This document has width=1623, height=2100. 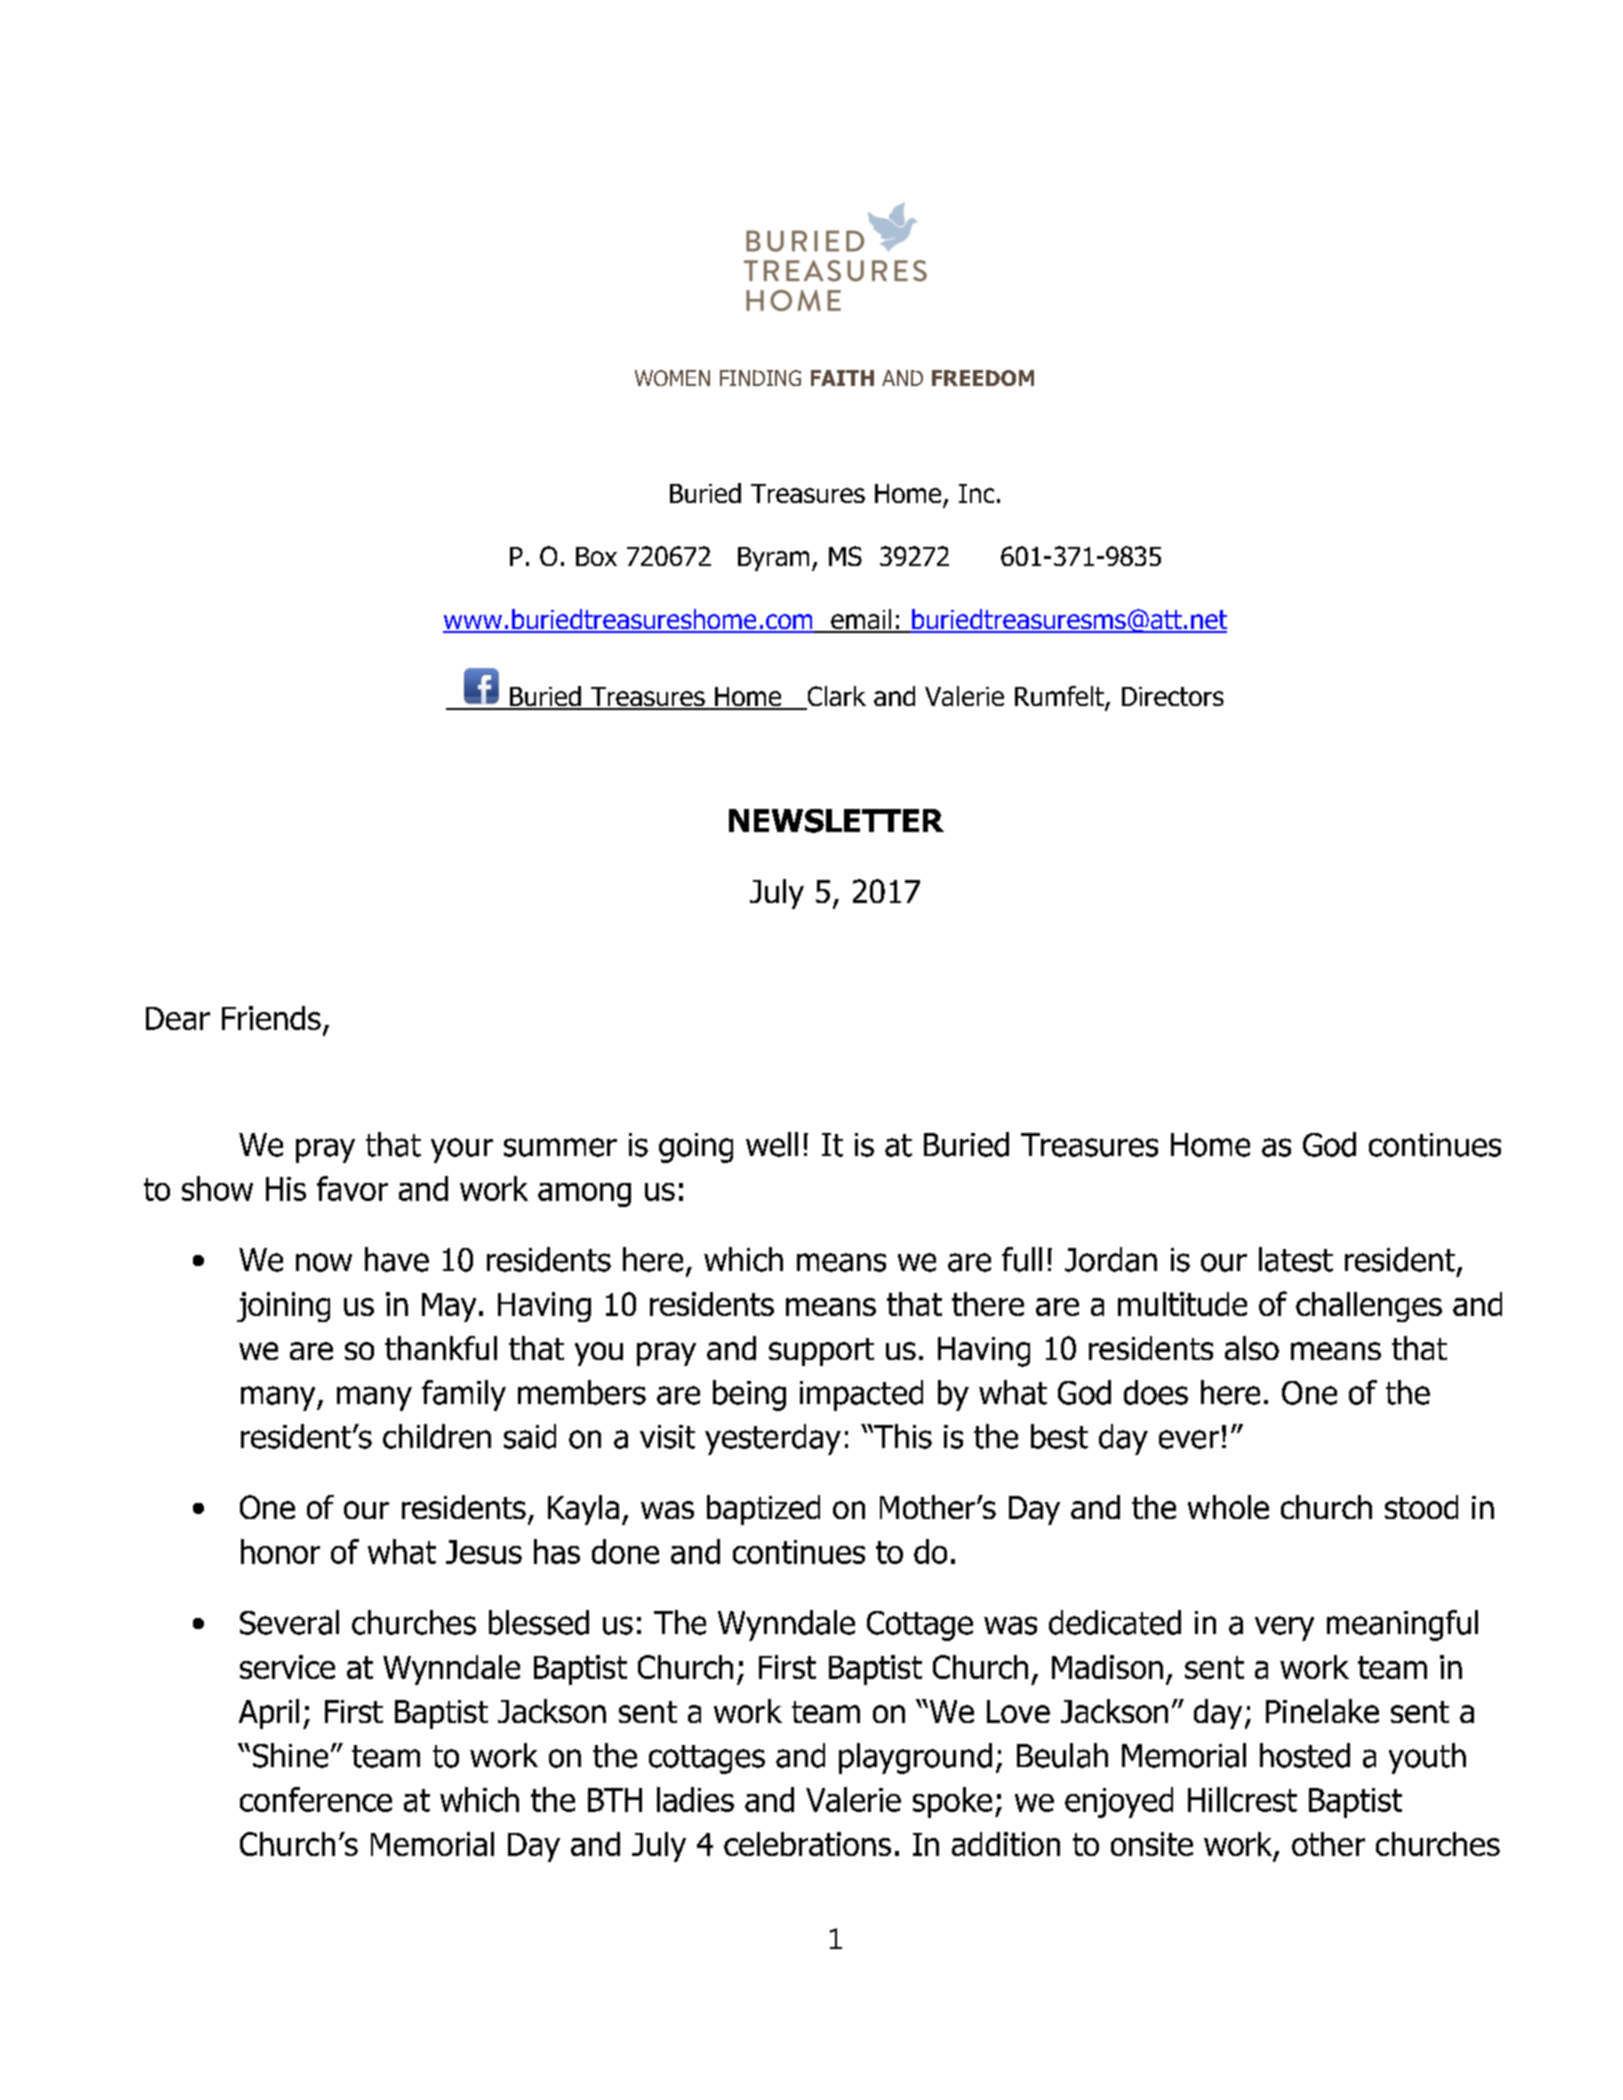 What do you see at coordinates (983, 378) in the document?
I see `FREEDOM` at bounding box center [983, 378].
